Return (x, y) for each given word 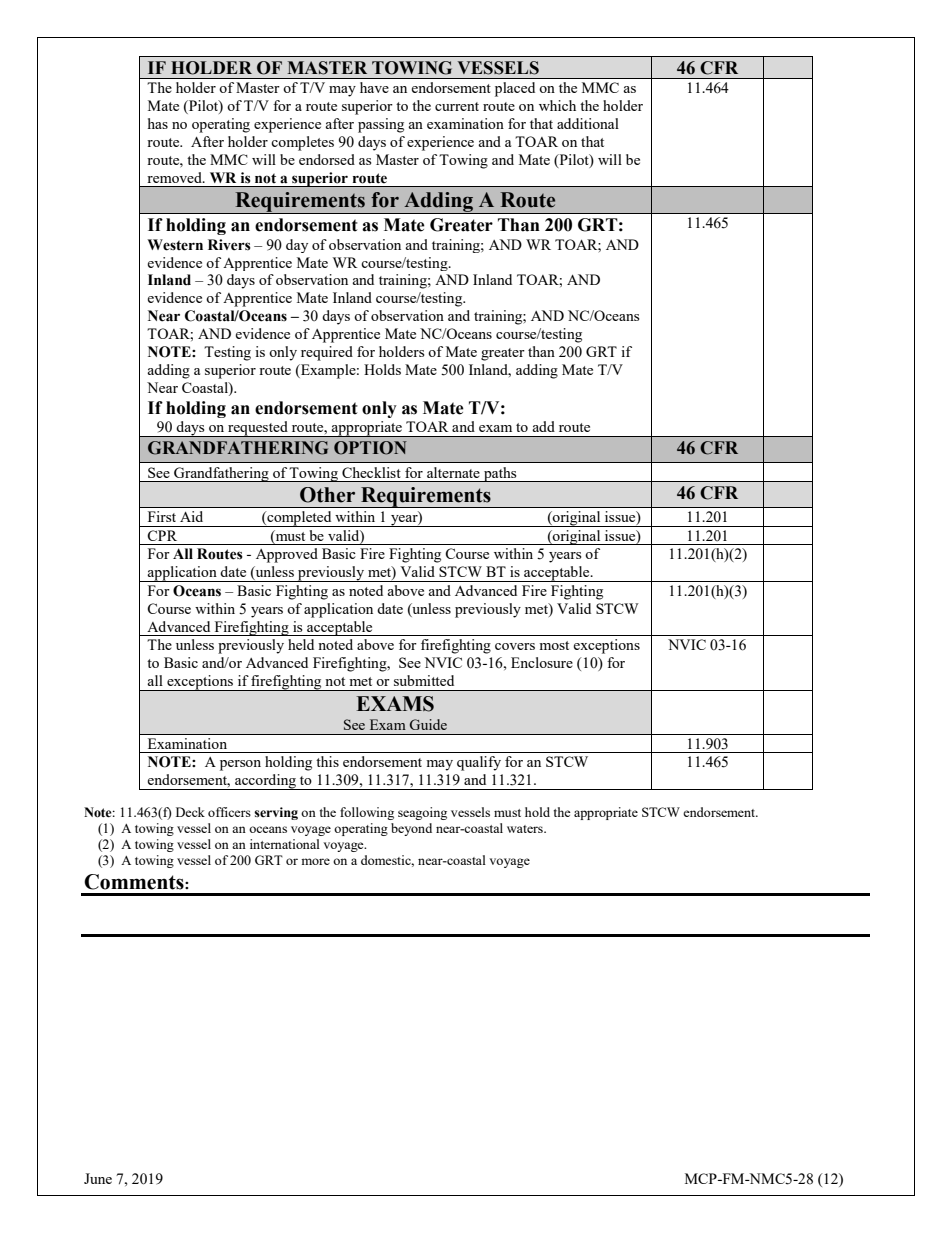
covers (515, 646)
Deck (190, 812)
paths (500, 474)
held (301, 644)
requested (258, 429)
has (158, 123)
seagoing (422, 813)
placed (515, 89)
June (98, 1178)
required (327, 353)
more (315, 861)
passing (381, 125)
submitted (424, 680)
